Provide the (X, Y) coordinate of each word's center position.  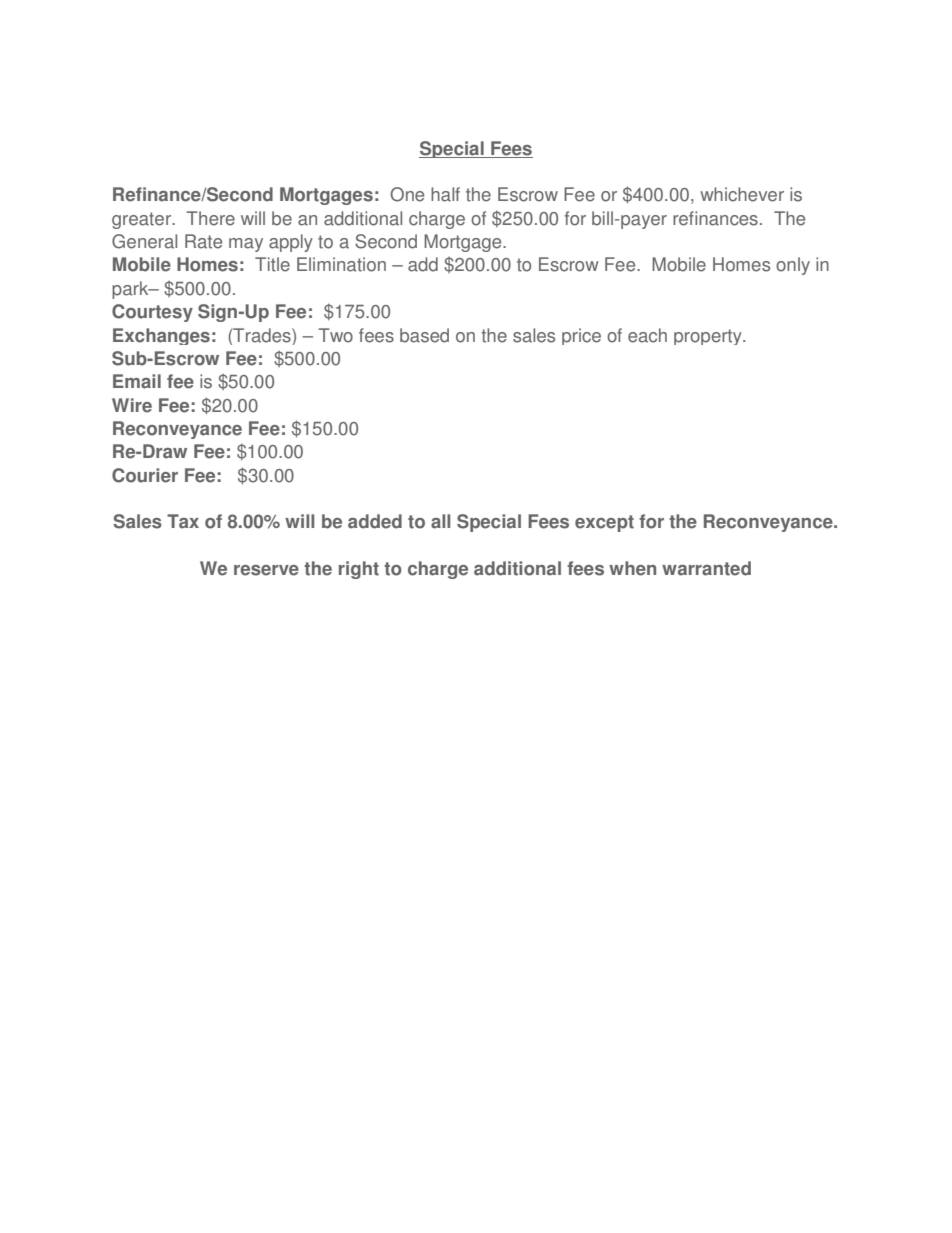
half (445, 194)
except (604, 523)
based (424, 335)
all (440, 521)
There (211, 218)
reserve (266, 570)
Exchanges (161, 336)
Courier (145, 475)
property (709, 337)
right (359, 570)
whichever (742, 194)
